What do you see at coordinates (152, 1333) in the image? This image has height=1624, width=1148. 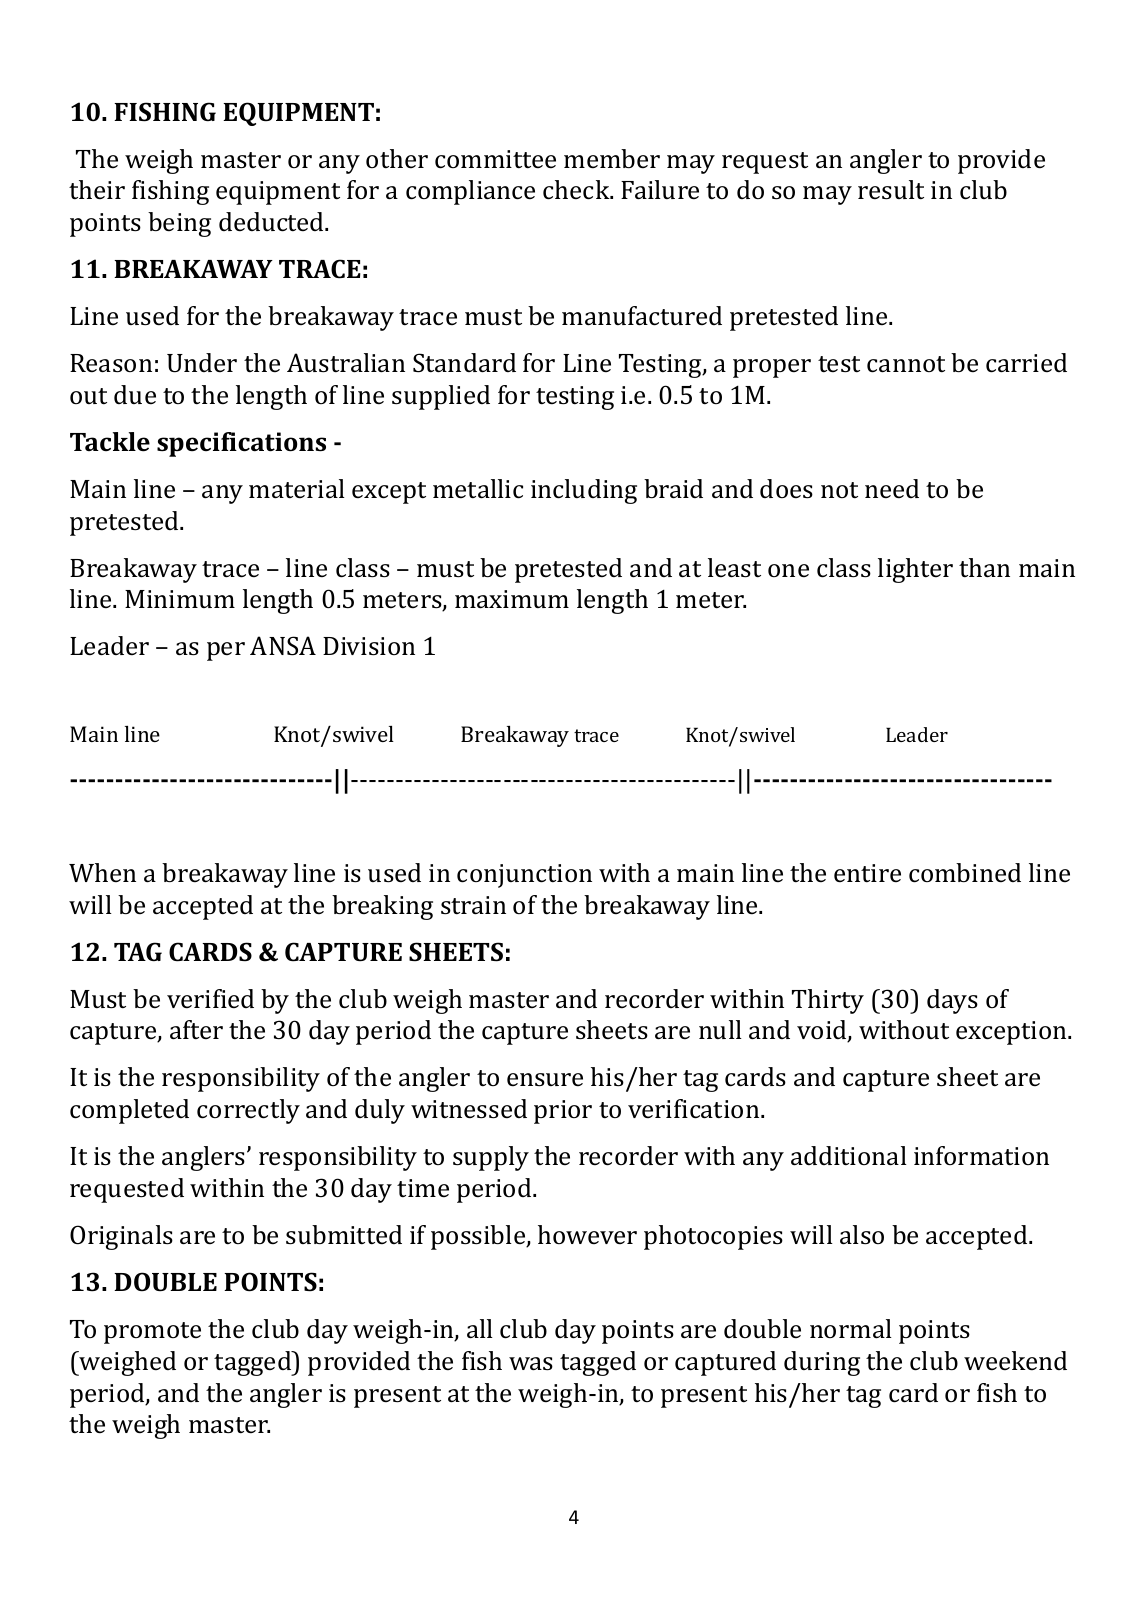 I see `promote` at bounding box center [152, 1333].
